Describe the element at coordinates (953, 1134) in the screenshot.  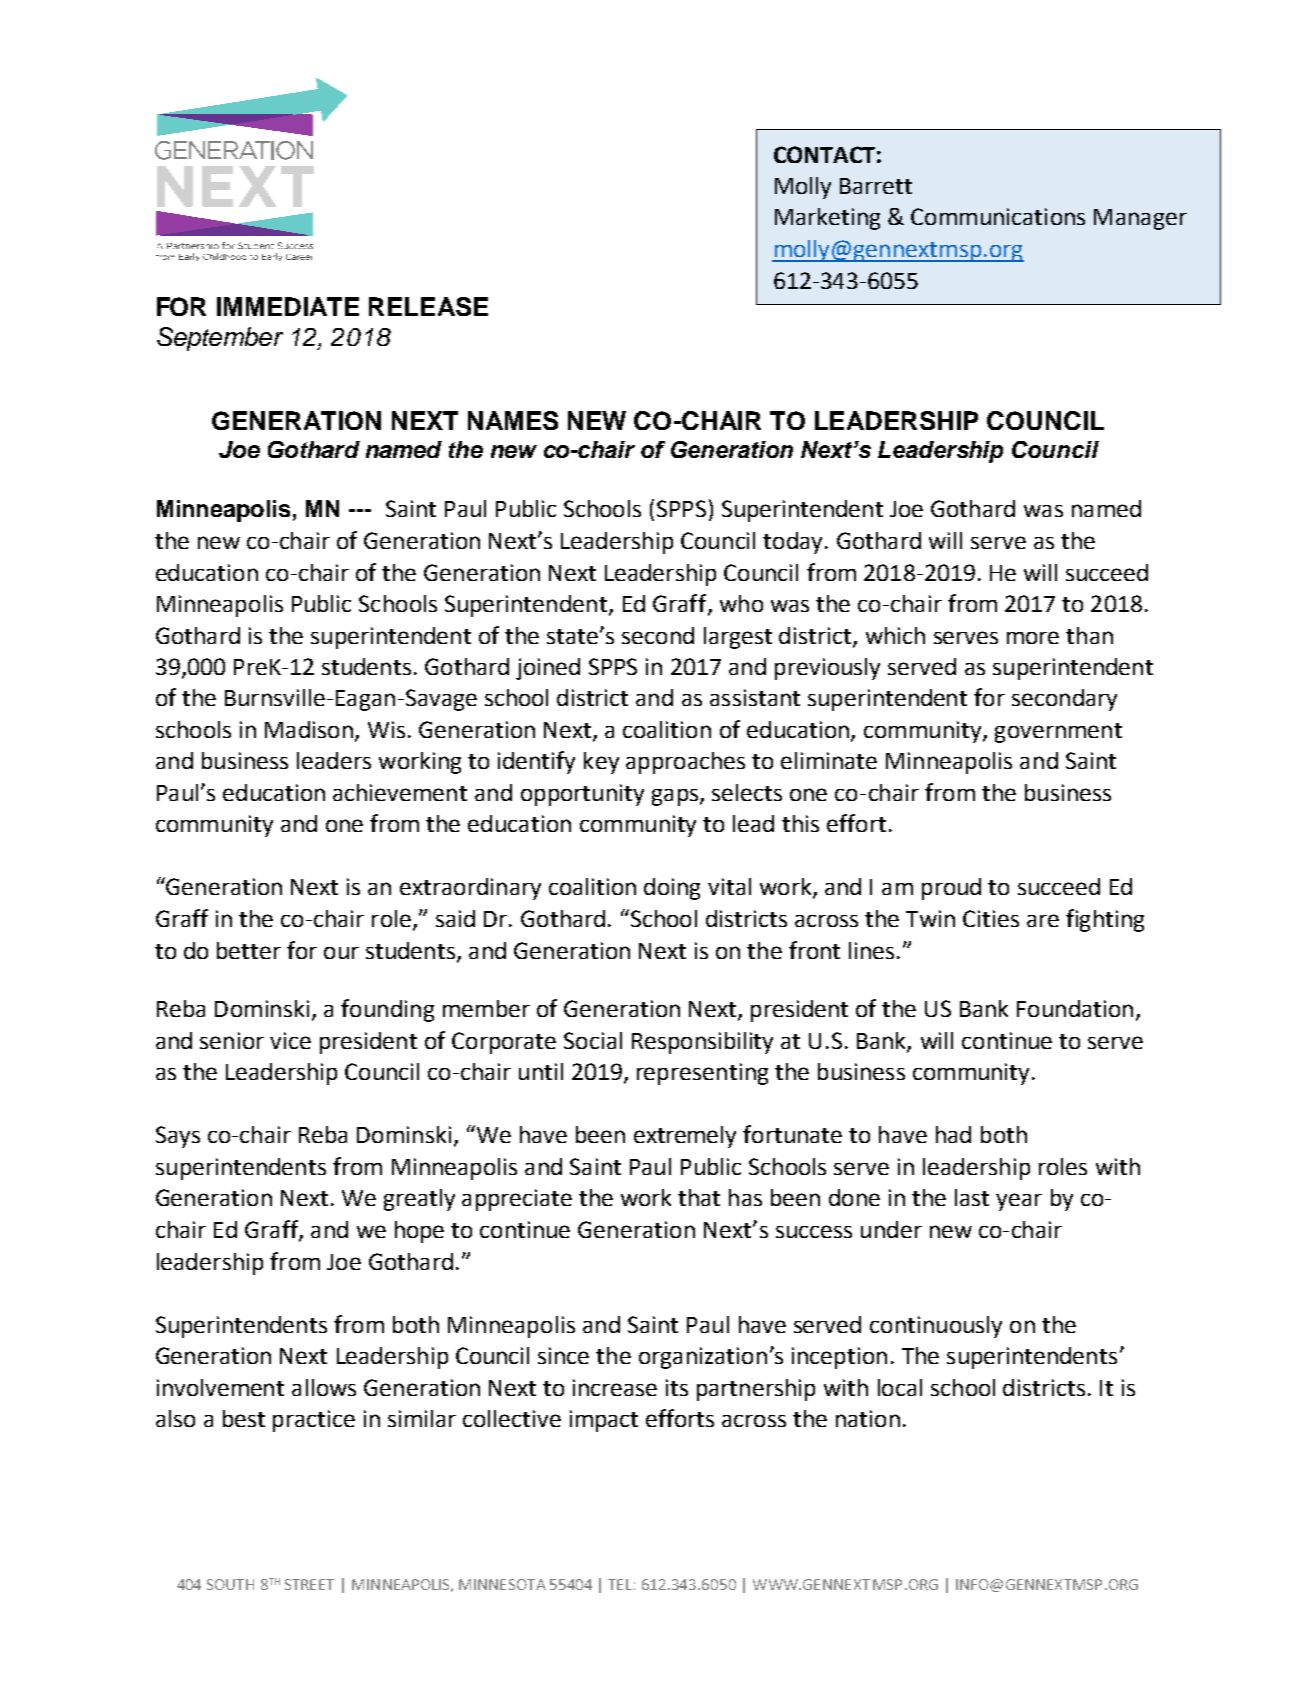
I see `had` at that location.
